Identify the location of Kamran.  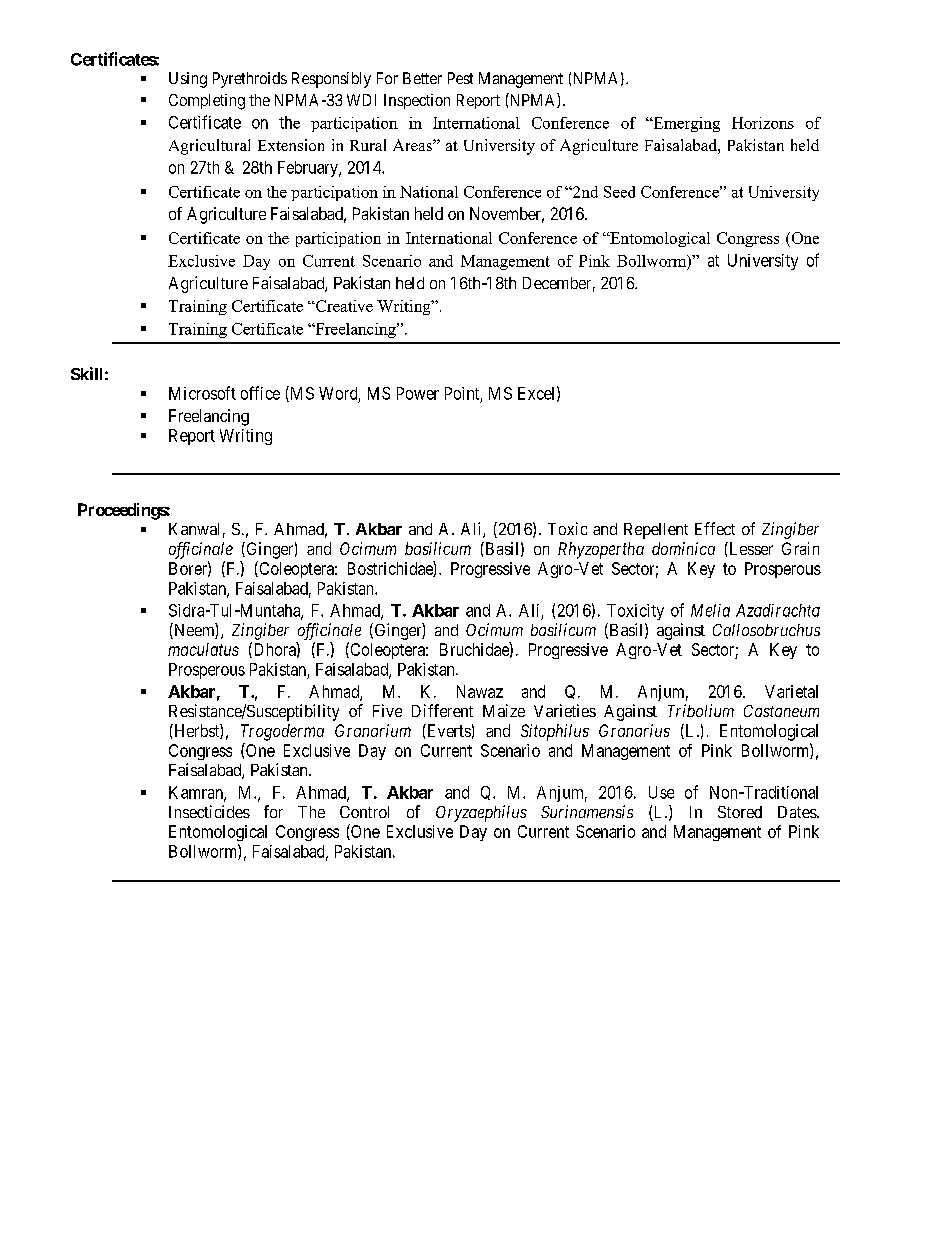
(197, 793).
